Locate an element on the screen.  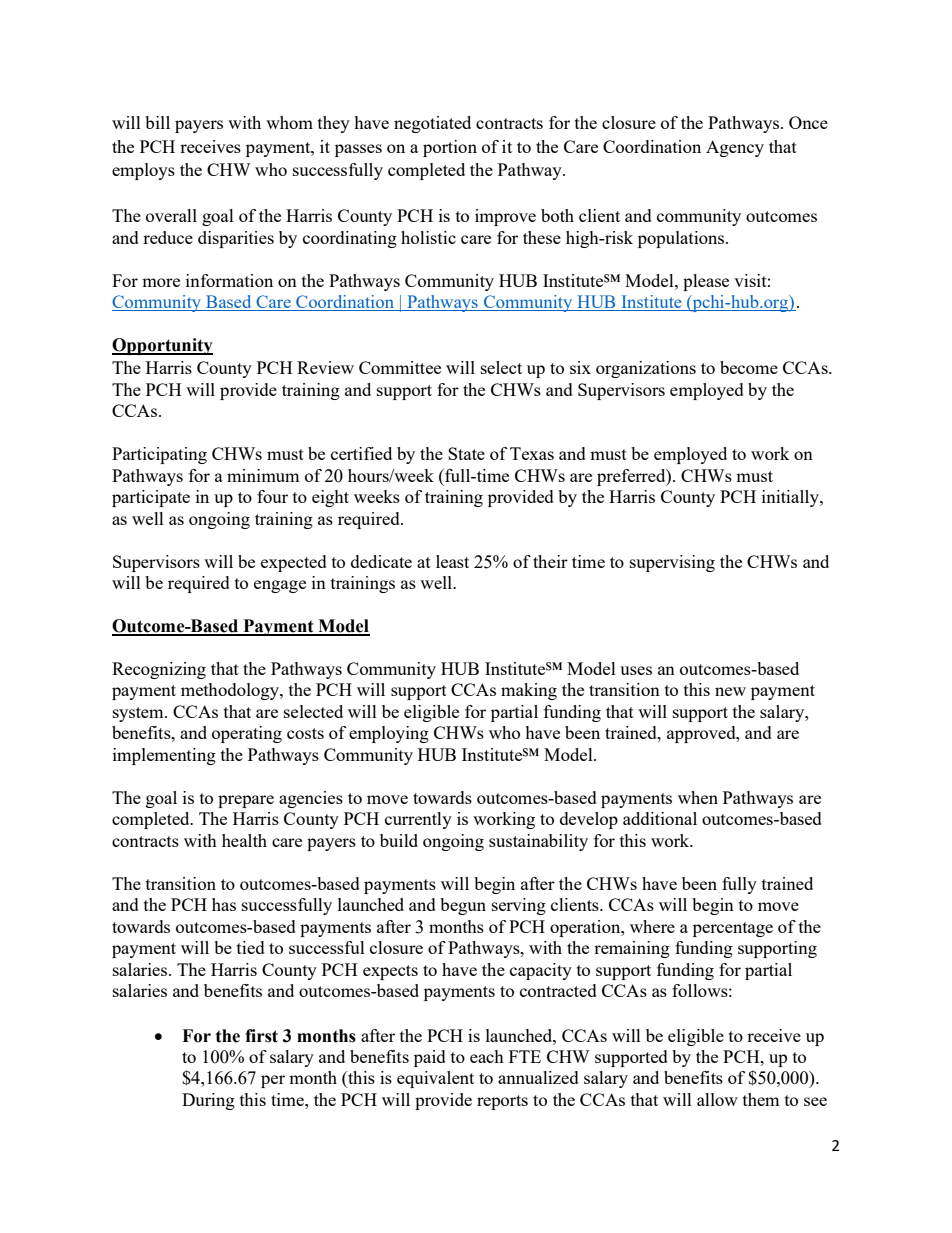
become is located at coordinates (749, 367).
